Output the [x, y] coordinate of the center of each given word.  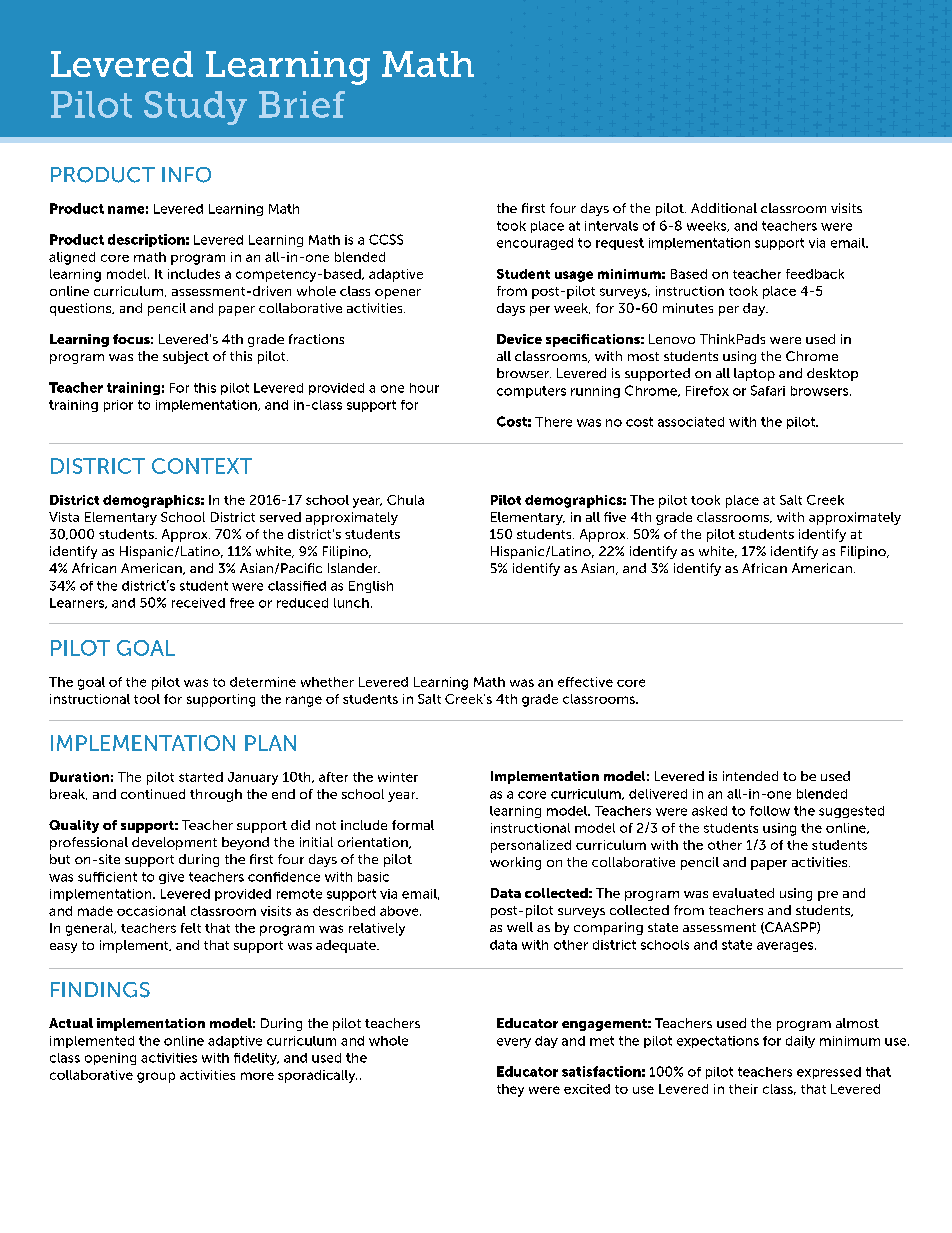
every [514, 1043]
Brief [302, 104]
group [156, 1077]
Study [195, 108]
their [743, 1089]
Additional [724, 208]
